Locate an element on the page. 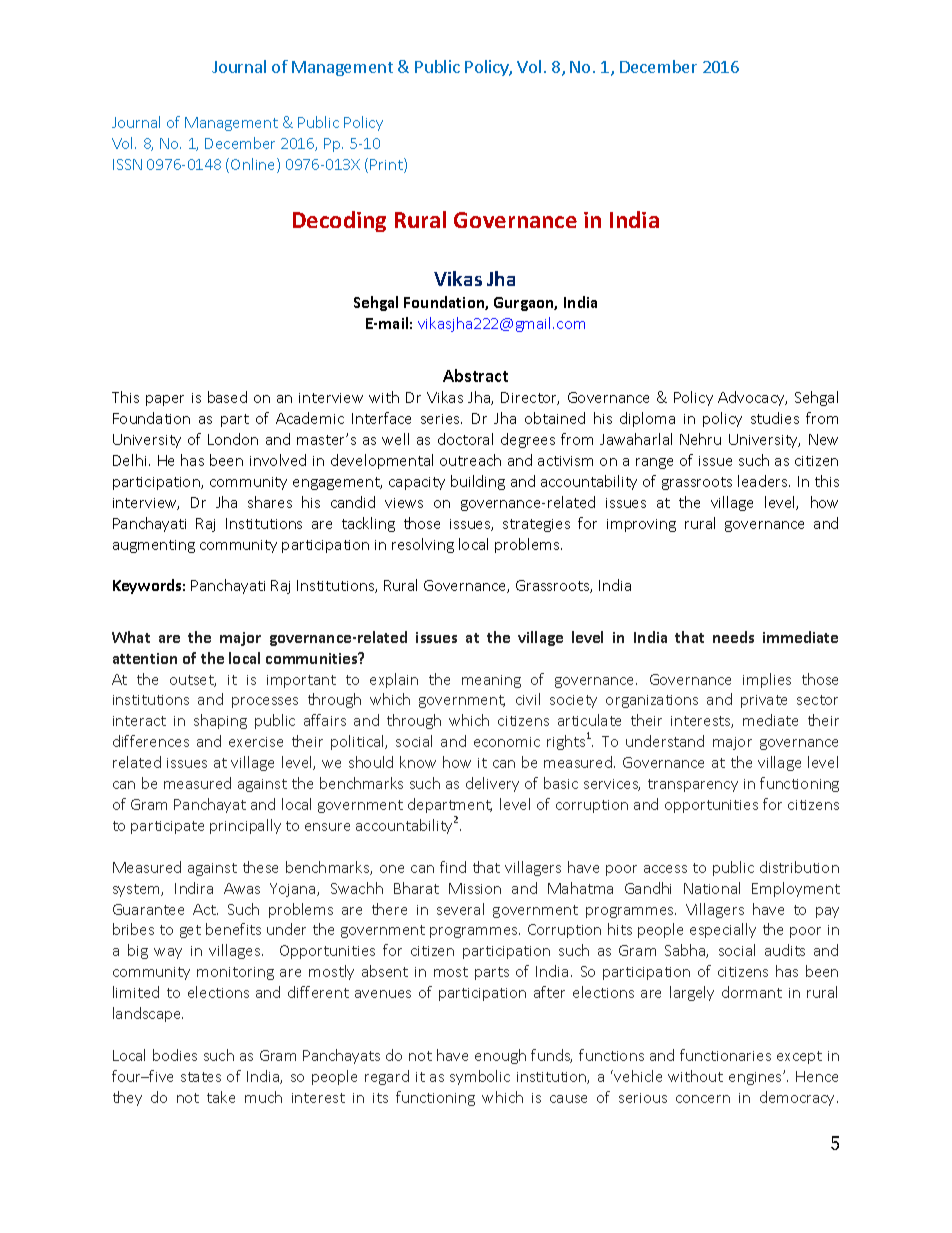 This document has height=1233, width=952. Online is located at coordinates (254, 165).
